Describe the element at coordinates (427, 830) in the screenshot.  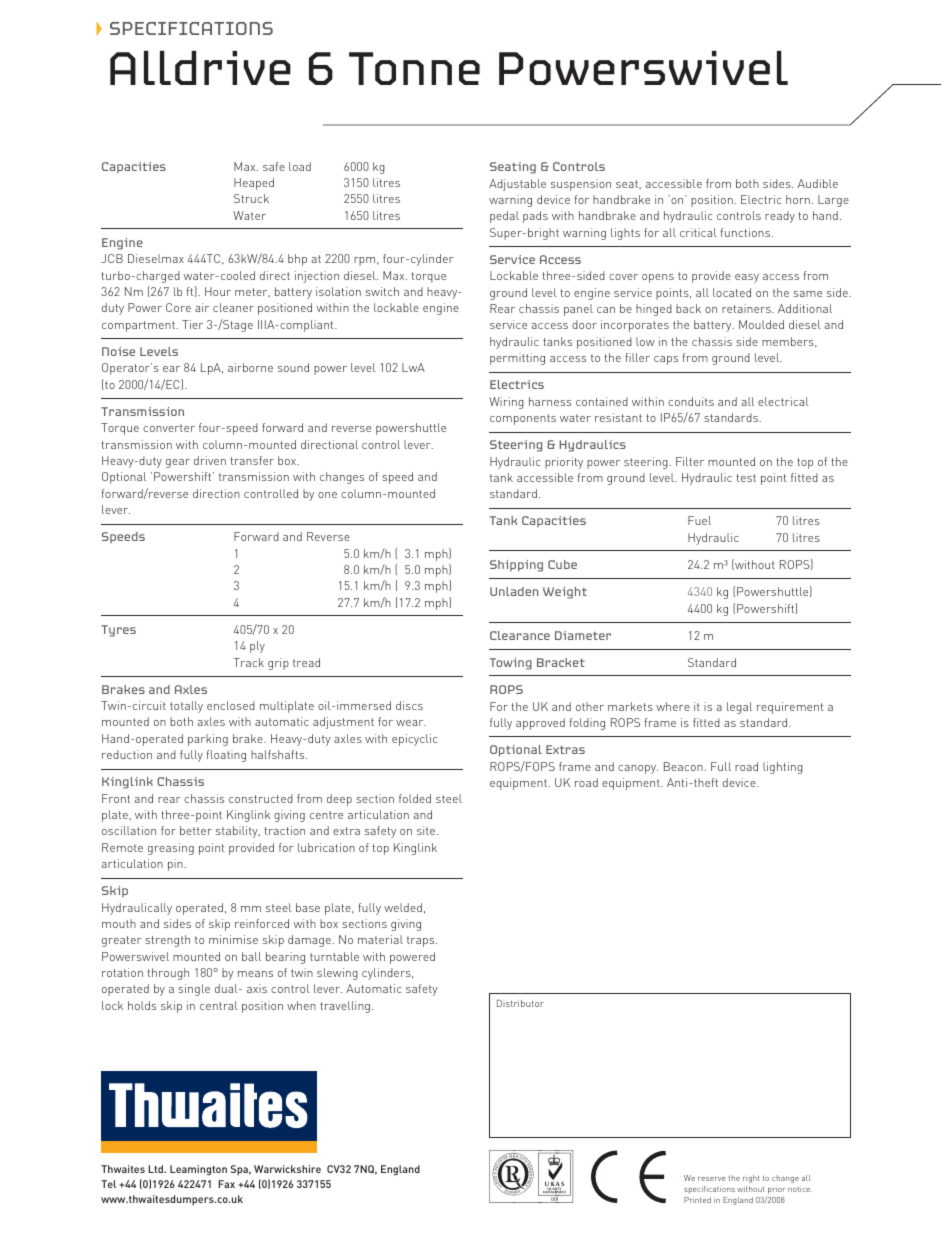
I see `site` at that location.
